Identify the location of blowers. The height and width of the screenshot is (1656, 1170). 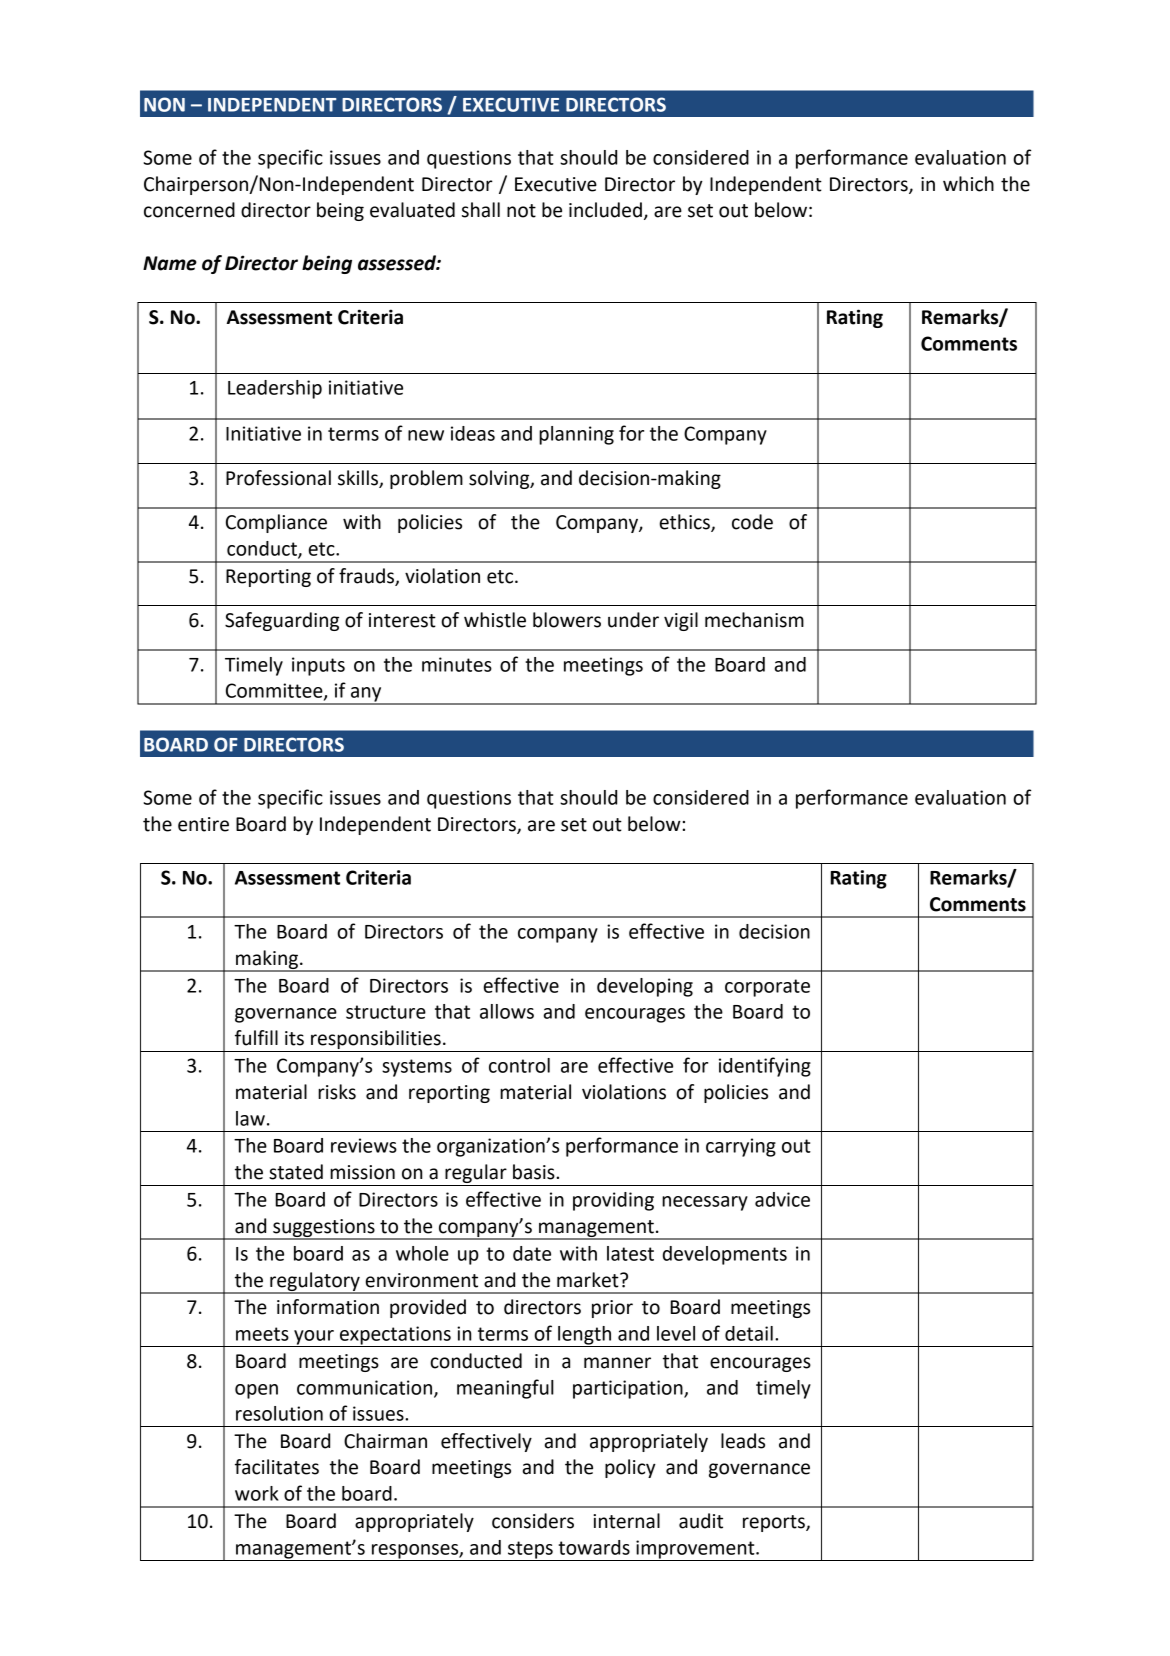
(567, 620).
